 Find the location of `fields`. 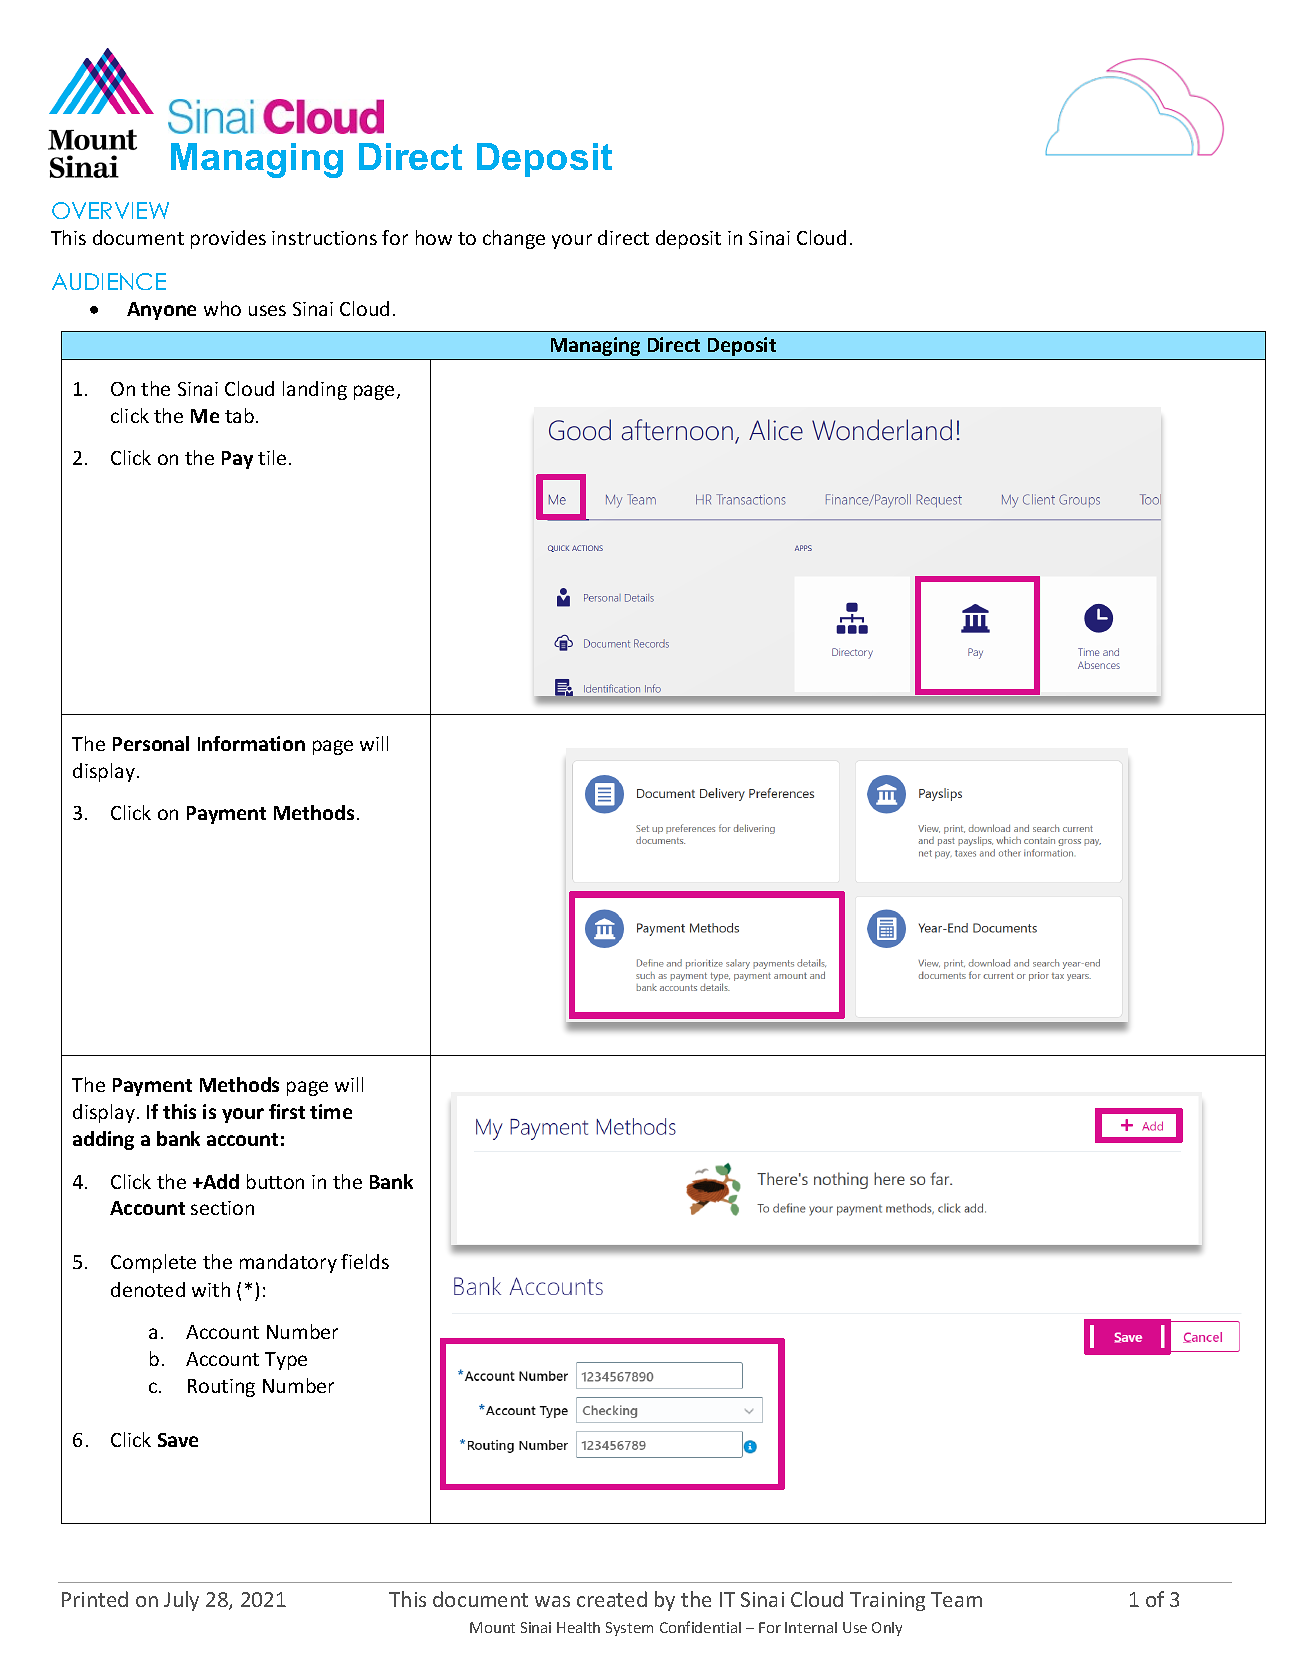

fields is located at coordinates (365, 1261).
